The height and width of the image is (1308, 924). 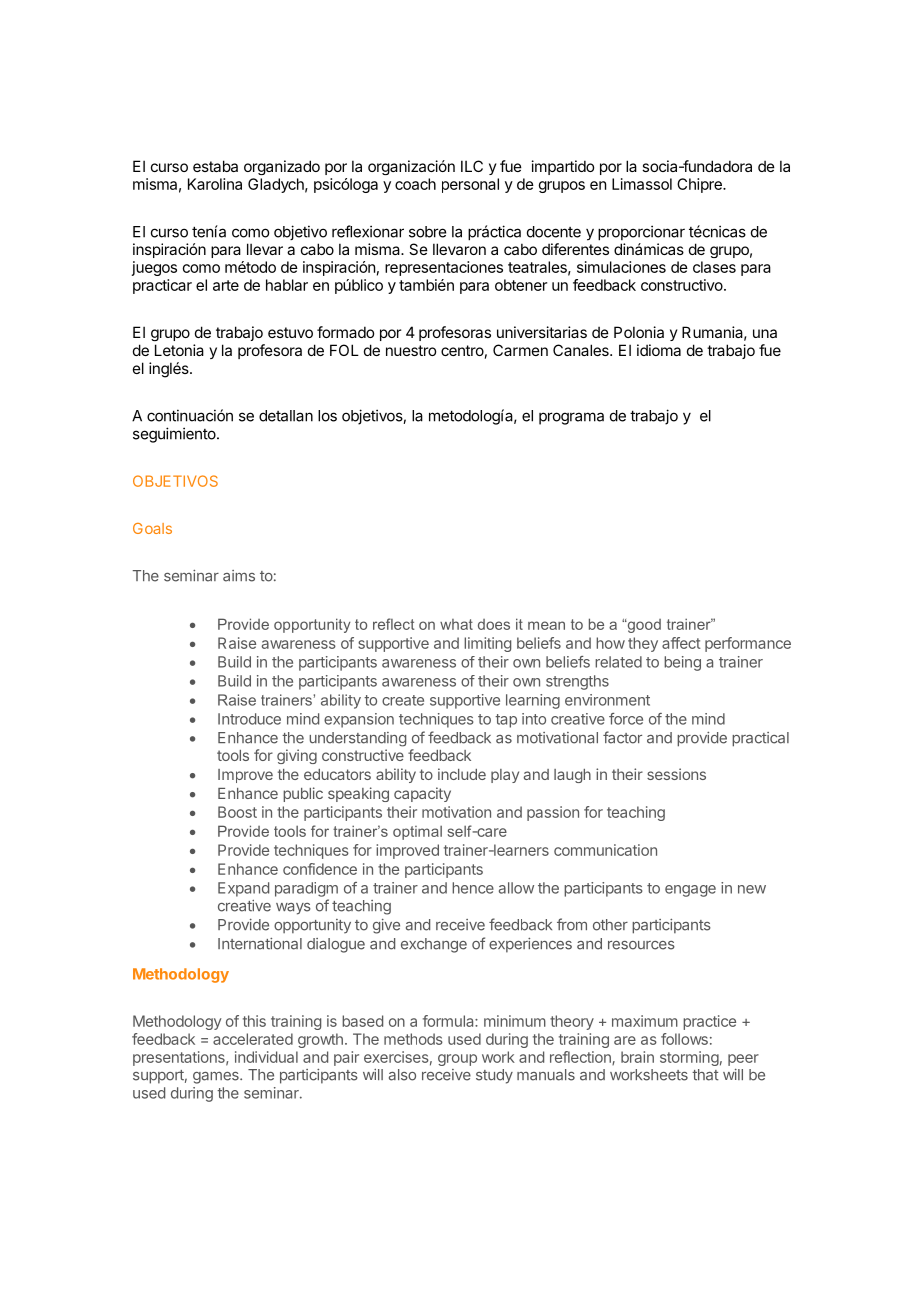 I want to click on affect, so click(x=681, y=643).
